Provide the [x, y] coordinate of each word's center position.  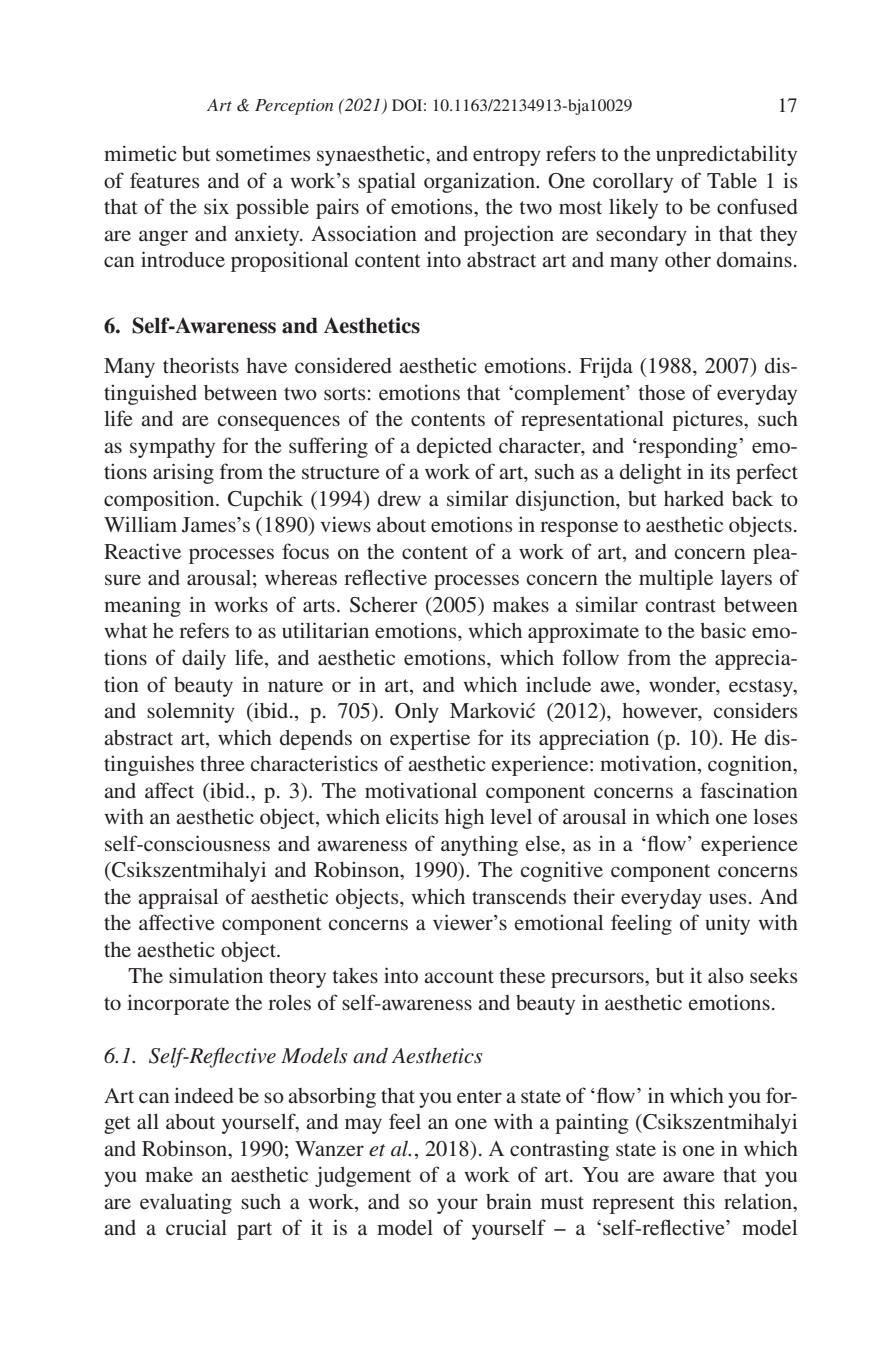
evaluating [186, 1203]
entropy [507, 157]
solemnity [191, 712]
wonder [683, 684]
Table [732, 180]
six [216, 206]
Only [417, 713]
